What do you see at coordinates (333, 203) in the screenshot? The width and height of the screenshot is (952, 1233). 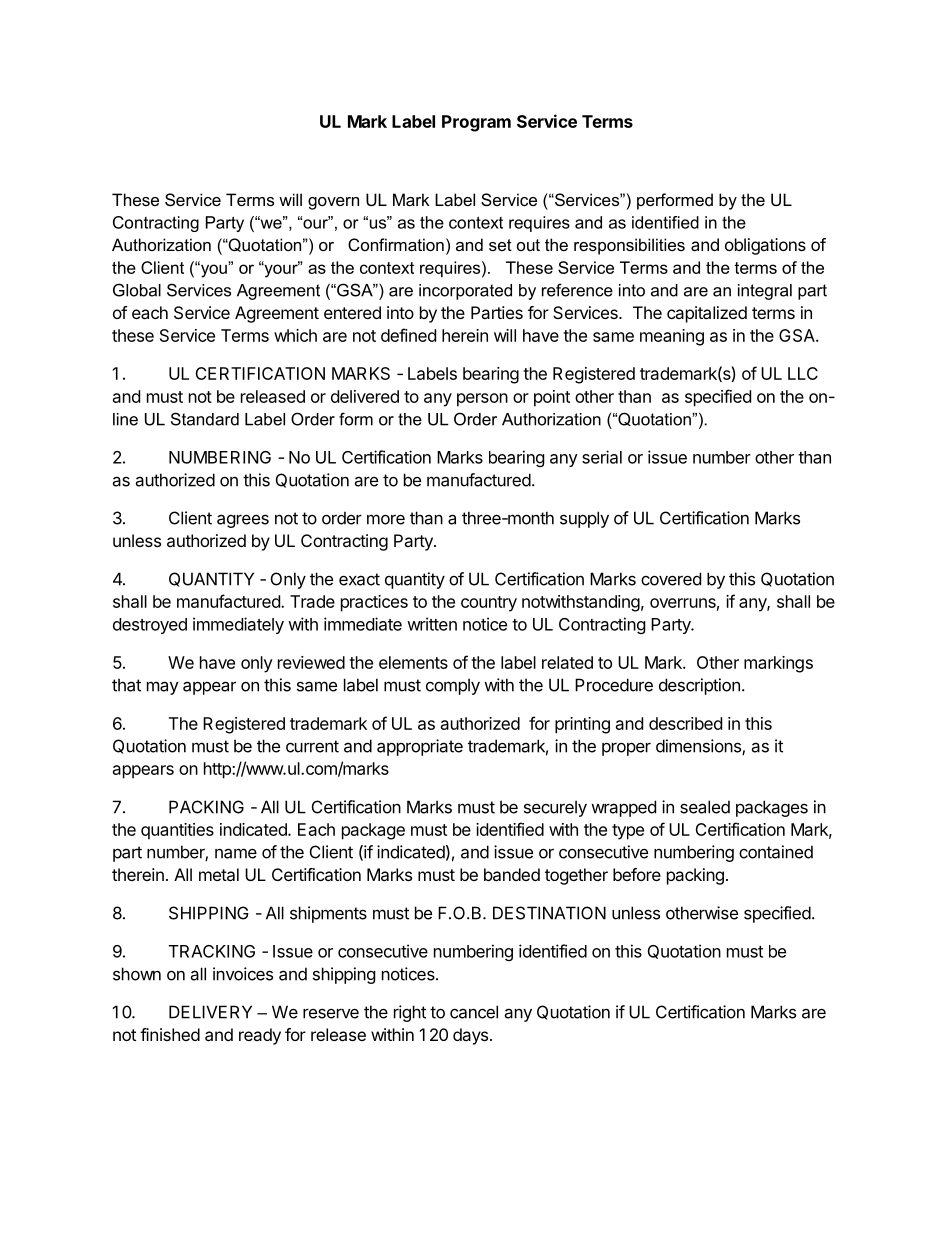 I see `govern` at bounding box center [333, 203].
